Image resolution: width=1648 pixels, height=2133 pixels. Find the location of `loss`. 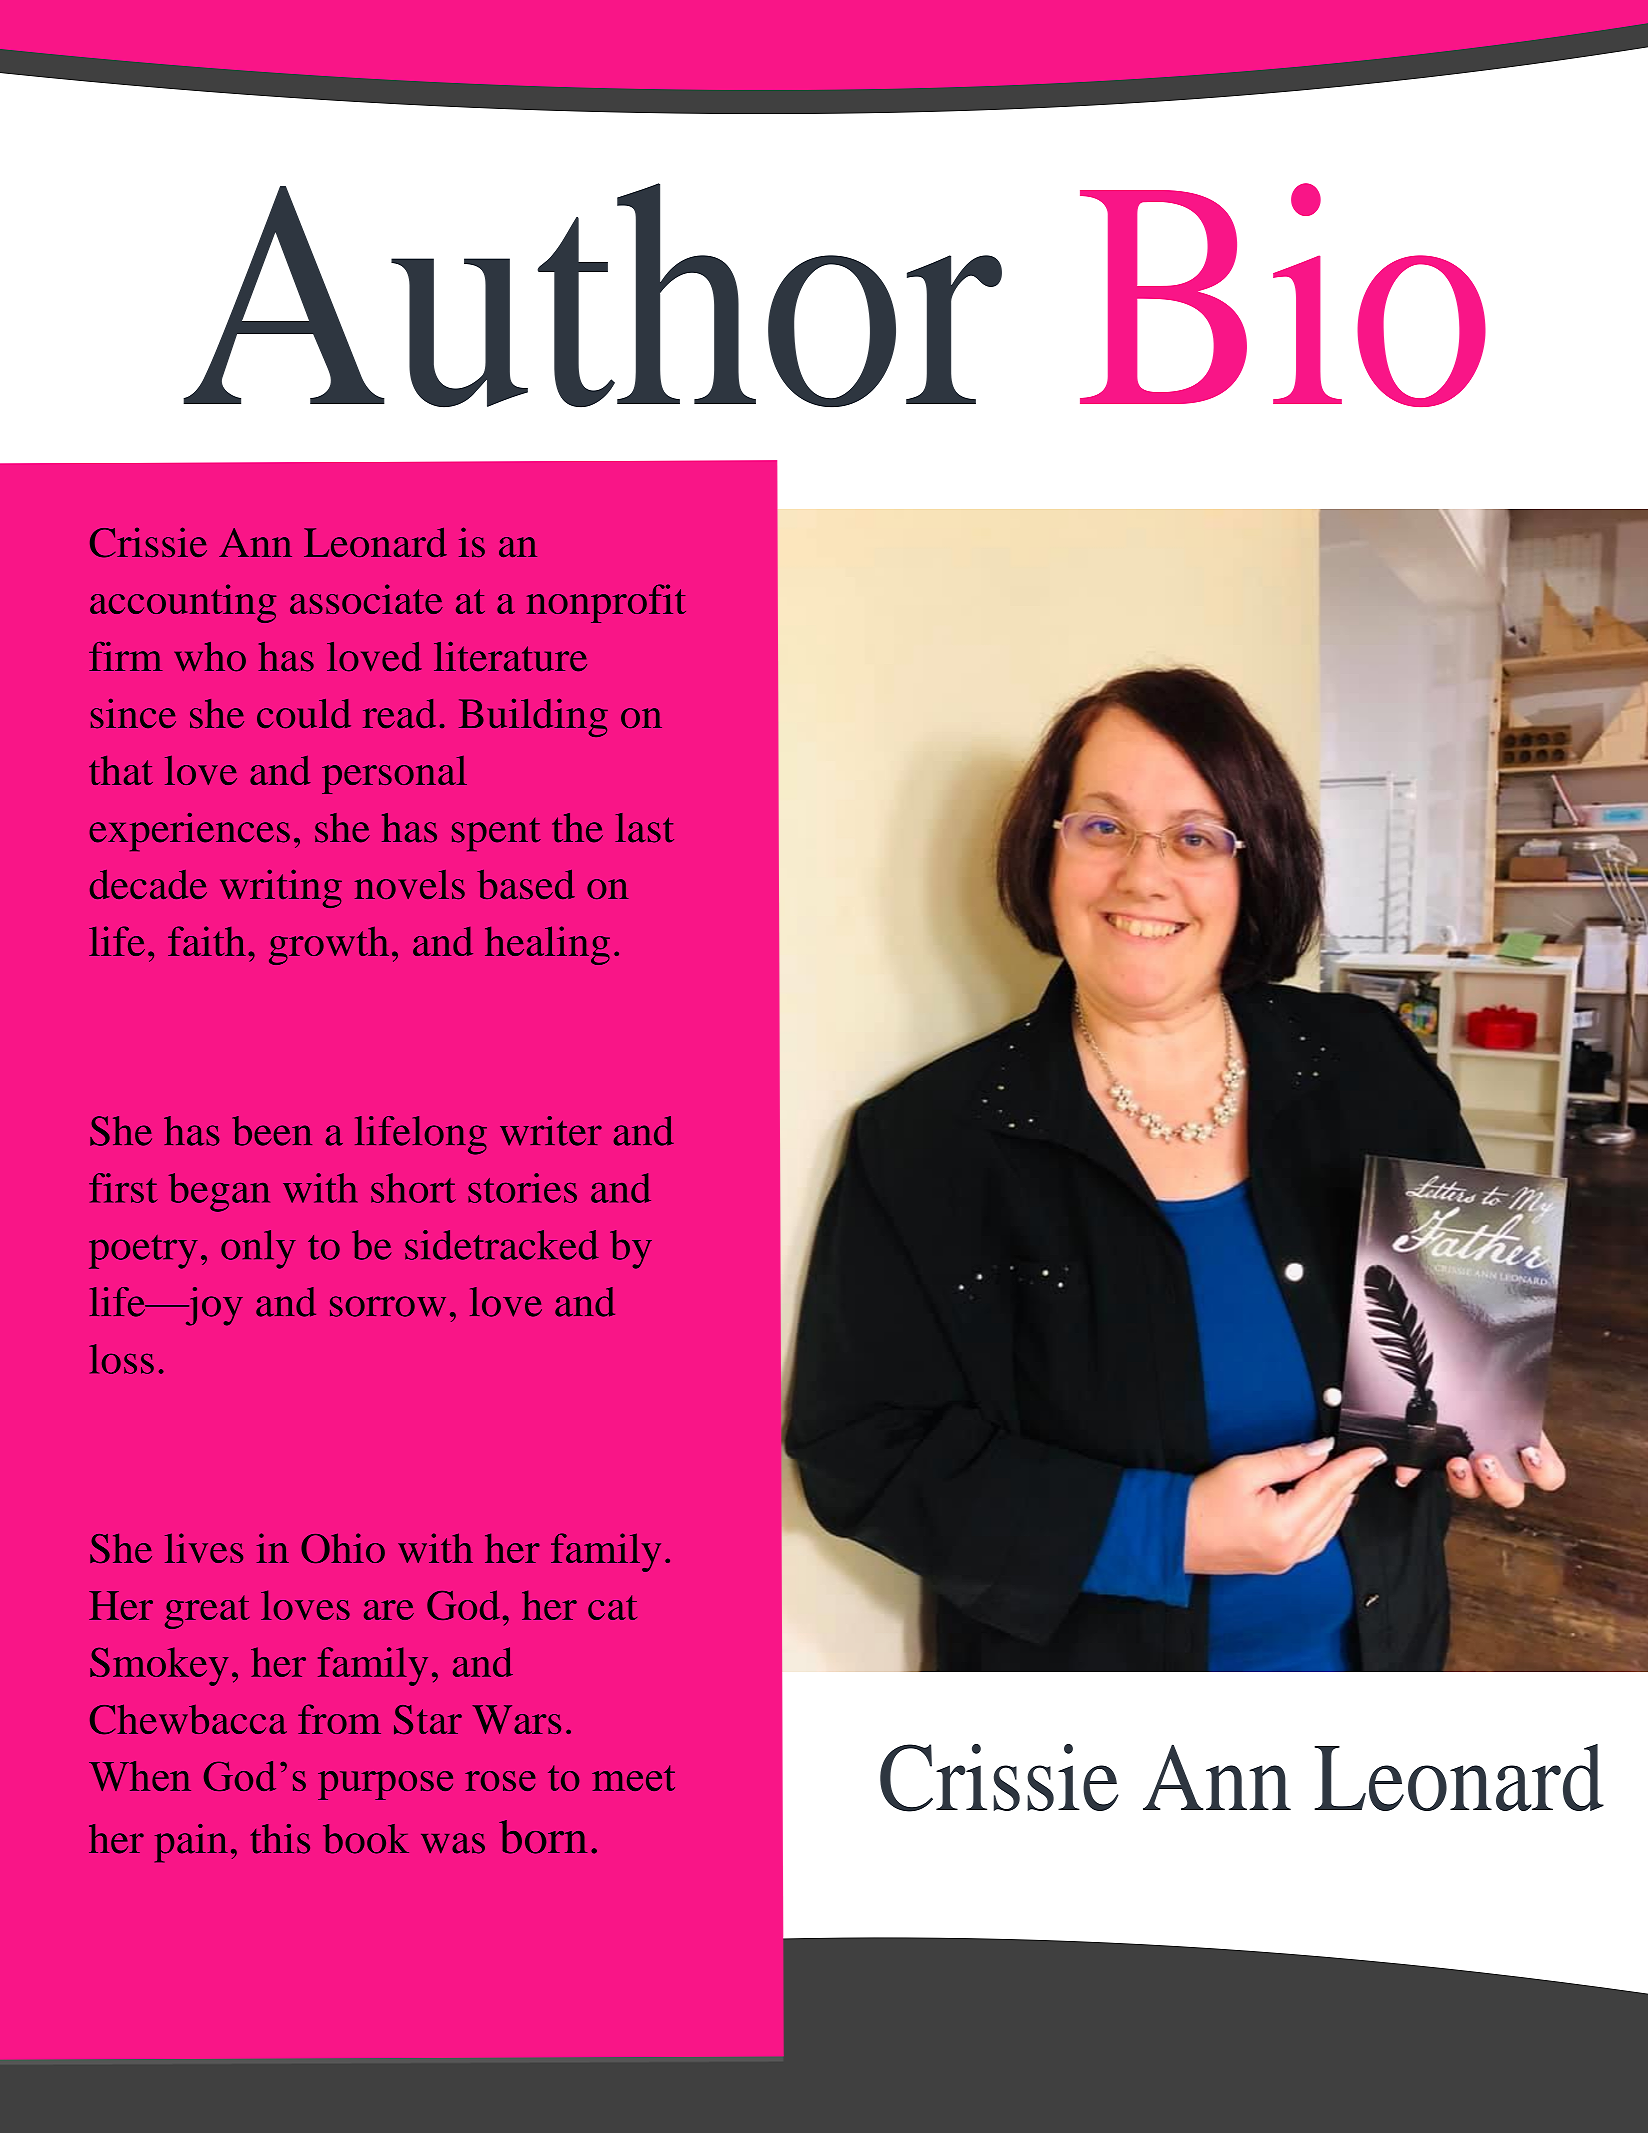

loss is located at coordinates (121, 1359).
